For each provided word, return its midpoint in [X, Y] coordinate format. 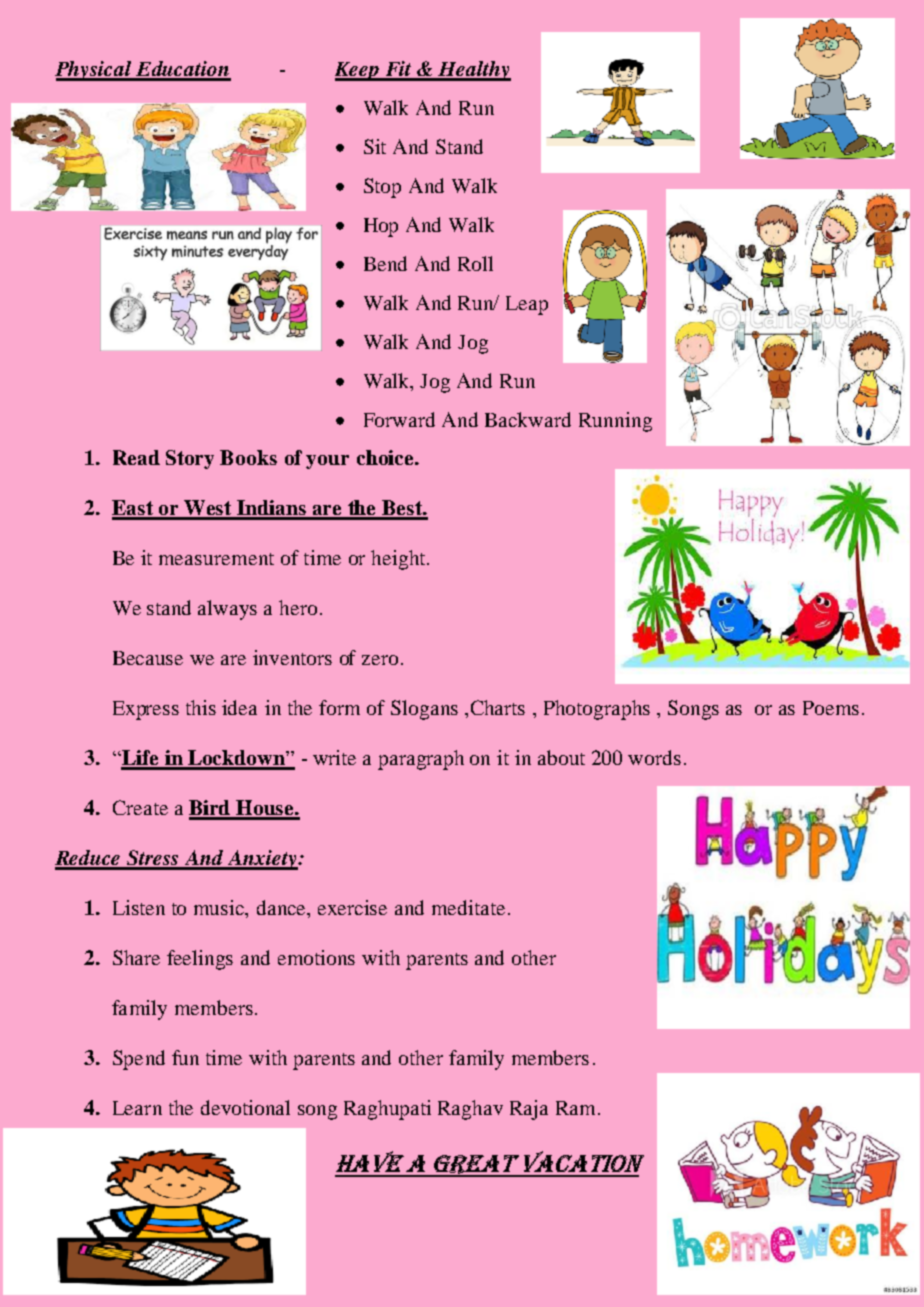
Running [615, 422]
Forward [399, 419]
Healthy [474, 71]
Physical [94, 71]
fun [185, 1057]
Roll [475, 263]
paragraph [421, 760]
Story [190, 459]
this [201, 707]
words [654, 757]
